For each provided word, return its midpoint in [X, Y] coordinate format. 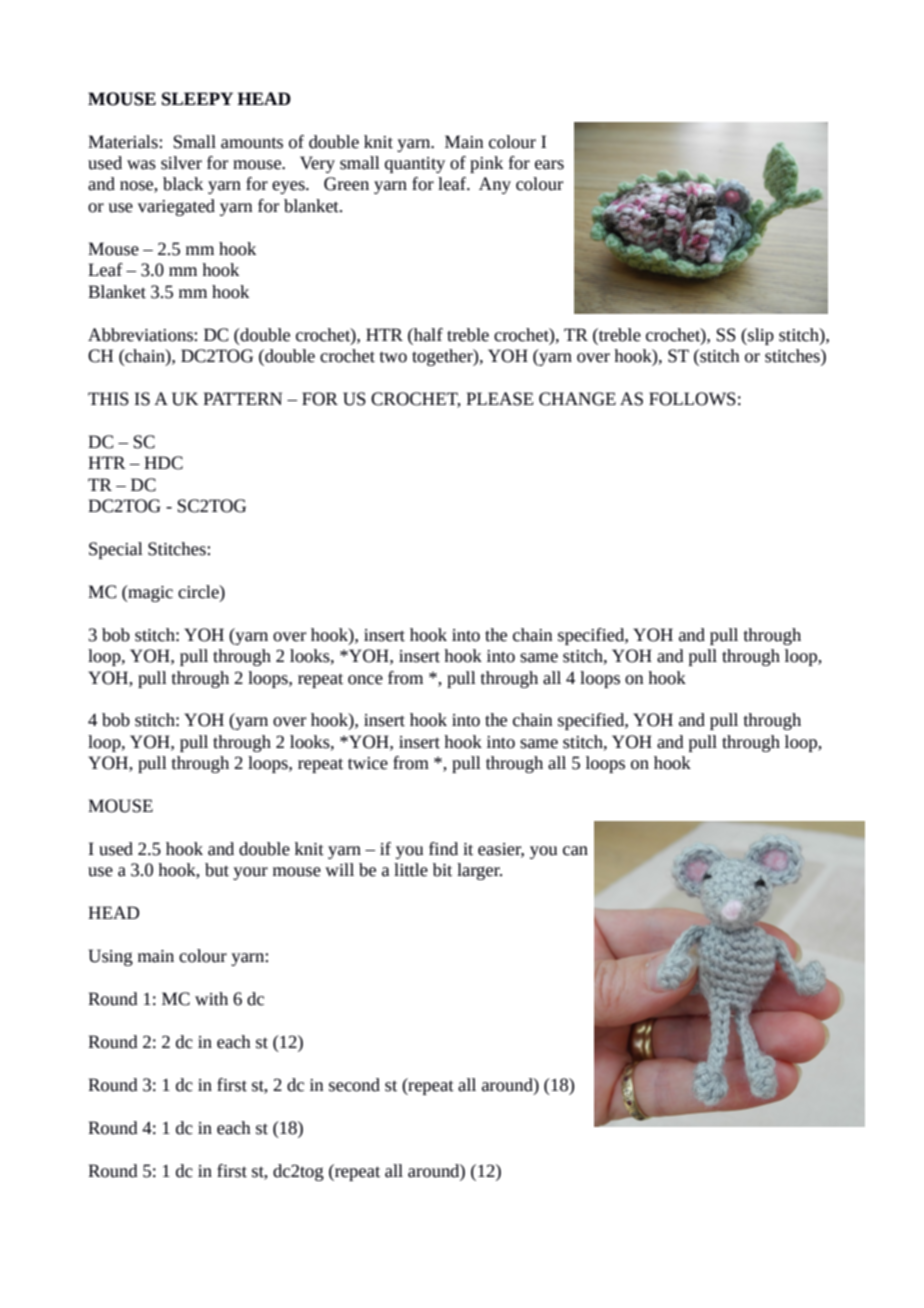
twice [368, 763]
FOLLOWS [692, 399]
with [211, 999]
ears [549, 165]
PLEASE [500, 399]
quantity [415, 165]
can [575, 851]
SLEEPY [197, 99]
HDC [163, 463]
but [217, 870]
